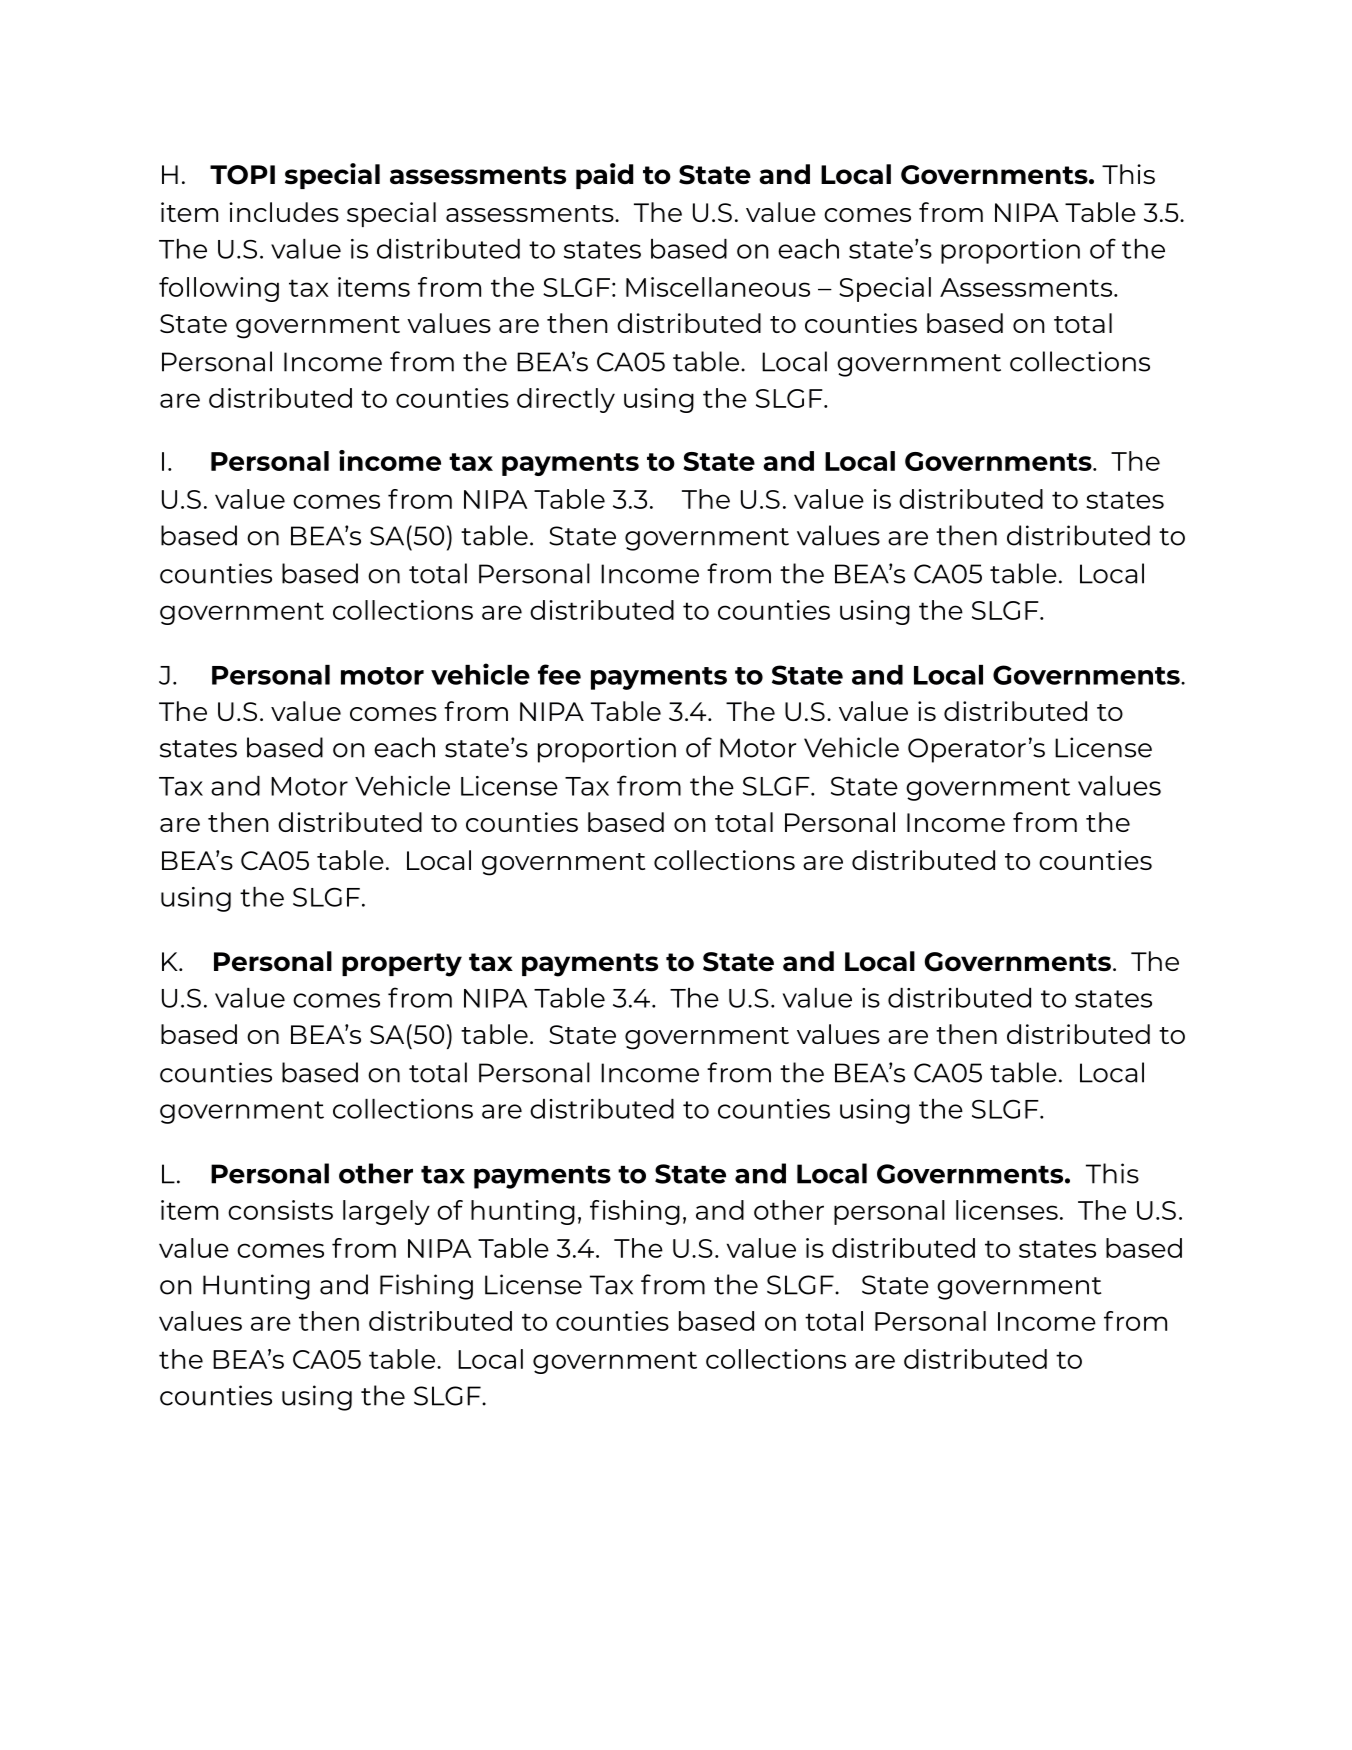 This screenshot has width=1352, height=1750. I want to click on following, so click(219, 289).
